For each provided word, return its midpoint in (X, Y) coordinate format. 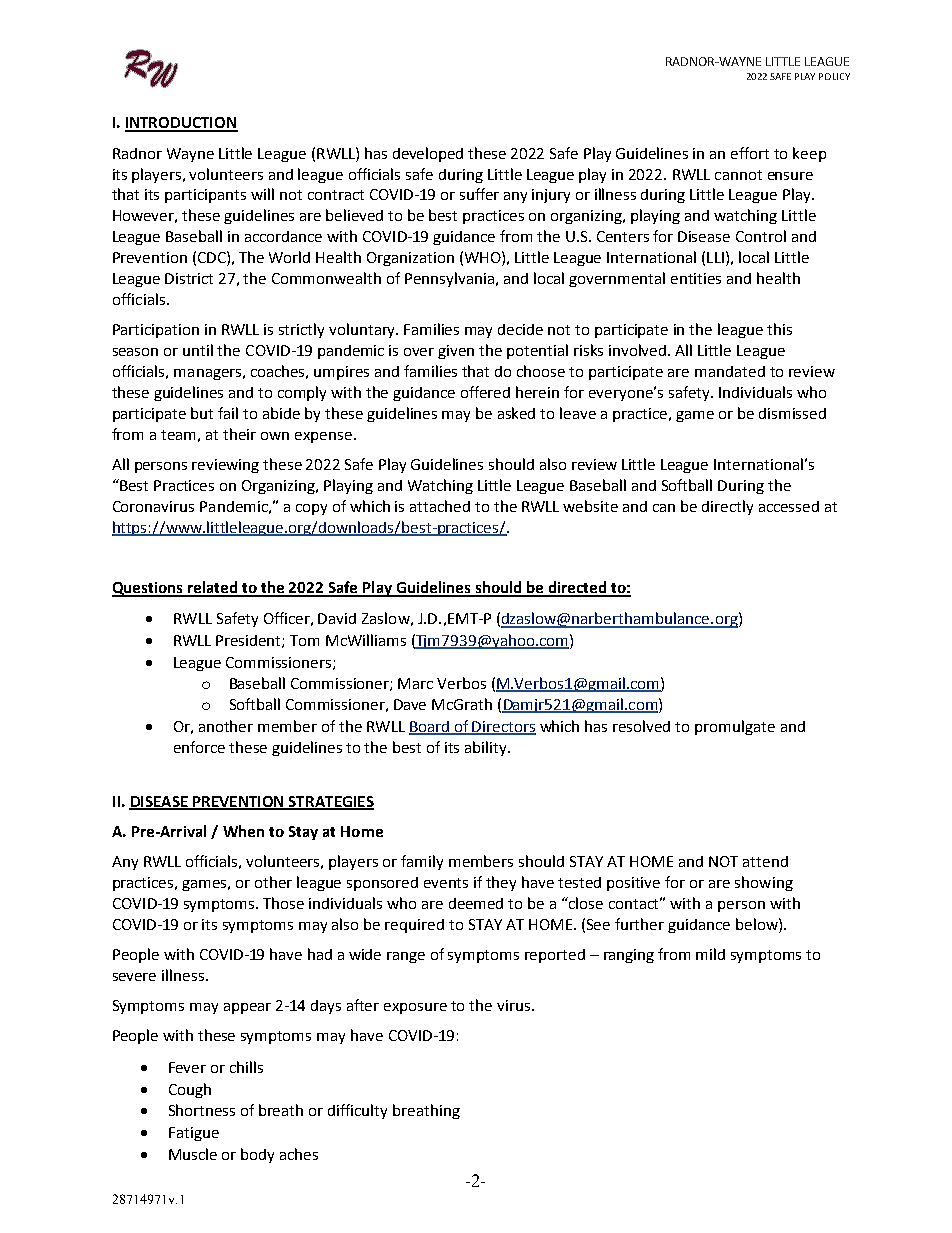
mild (710, 954)
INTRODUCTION (181, 124)
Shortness (202, 1110)
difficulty (357, 1111)
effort (750, 153)
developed (428, 154)
